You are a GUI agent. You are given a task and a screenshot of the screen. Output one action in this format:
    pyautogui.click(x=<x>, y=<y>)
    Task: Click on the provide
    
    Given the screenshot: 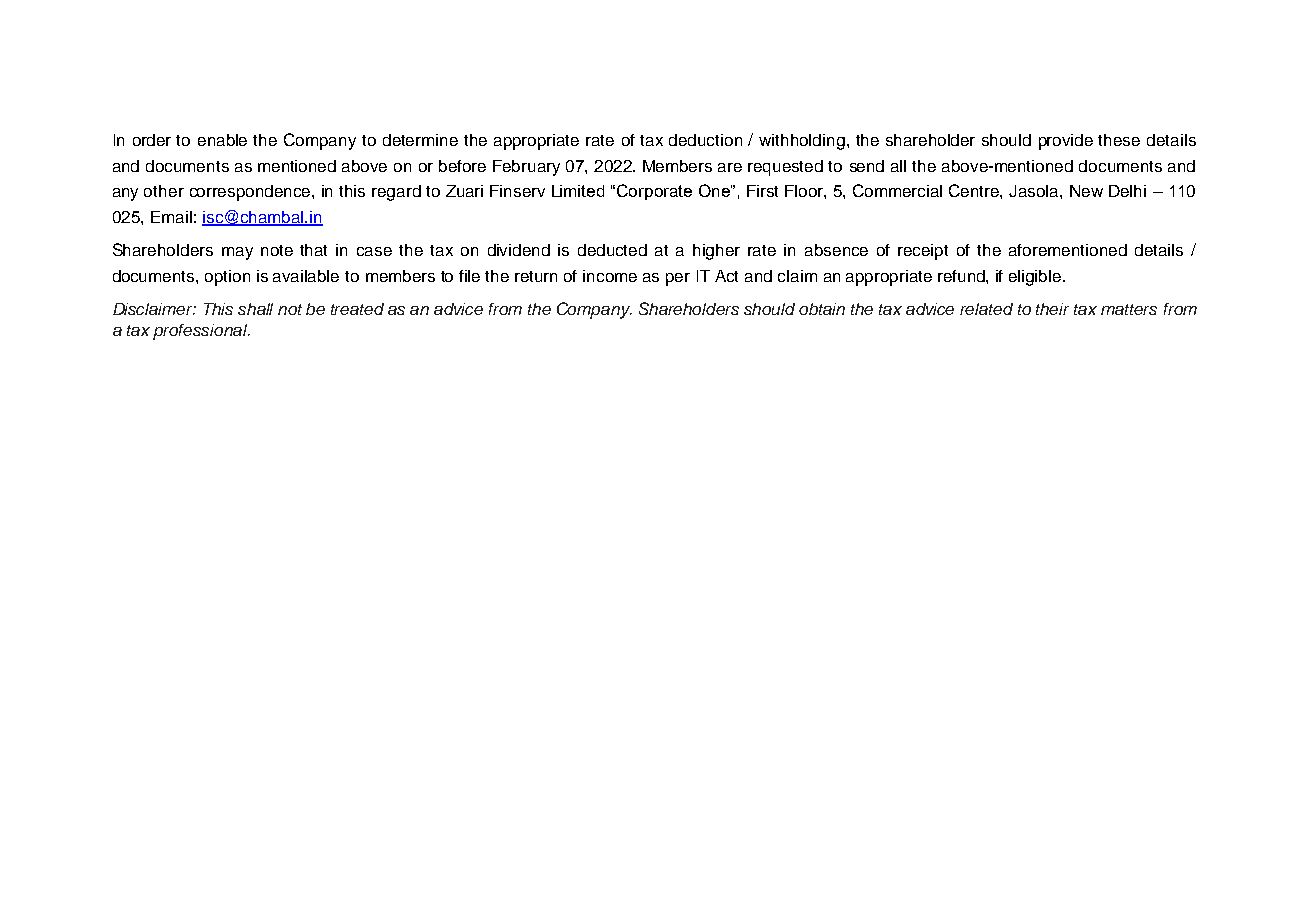 What is the action you would take?
    pyautogui.click(x=1066, y=142)
